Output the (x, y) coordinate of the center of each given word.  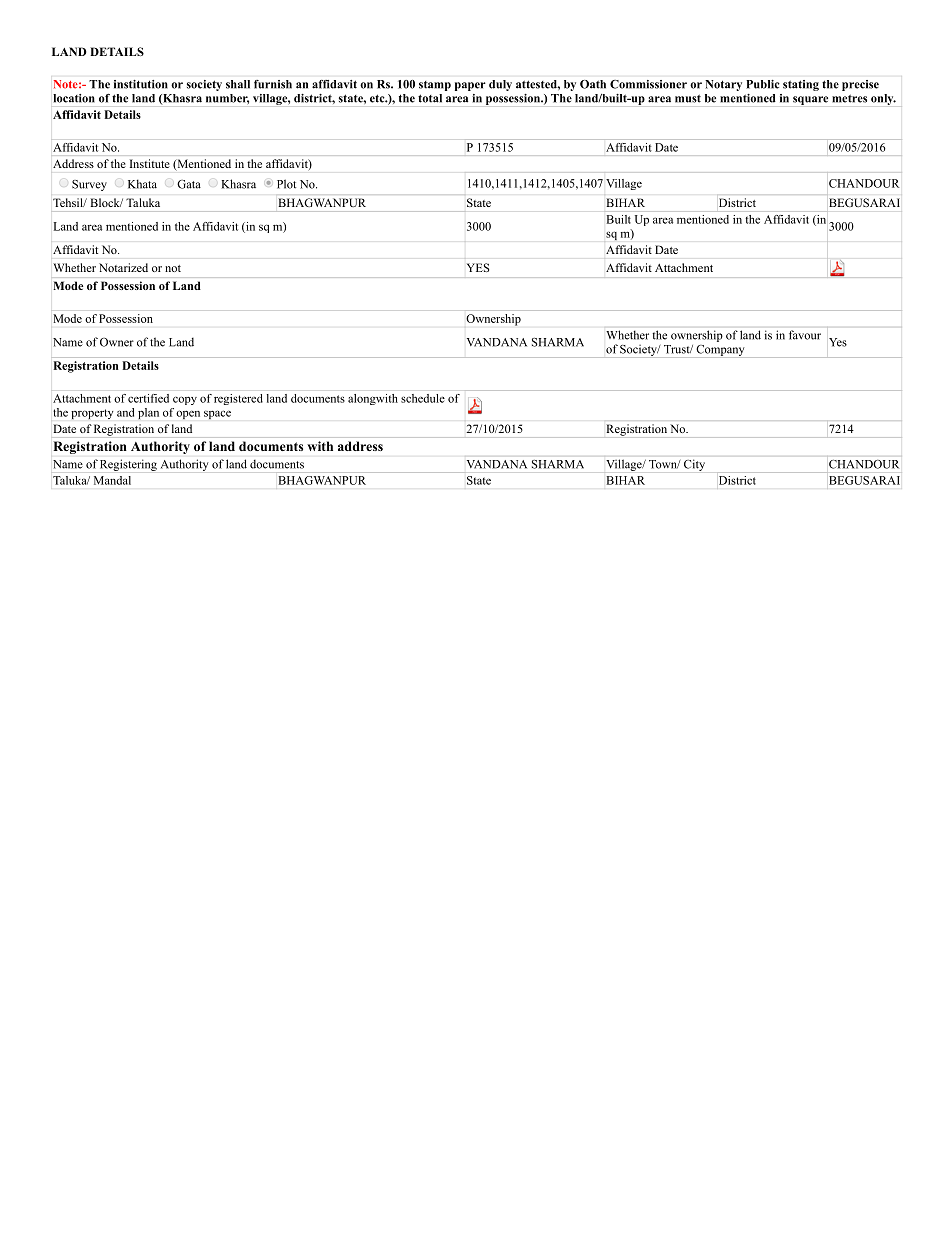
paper (470, 86)
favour (805, 335)
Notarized (123, 267)
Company (720, 351)
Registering (128, 465)
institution (141, 84)
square (810, 100)
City (694, 465)
